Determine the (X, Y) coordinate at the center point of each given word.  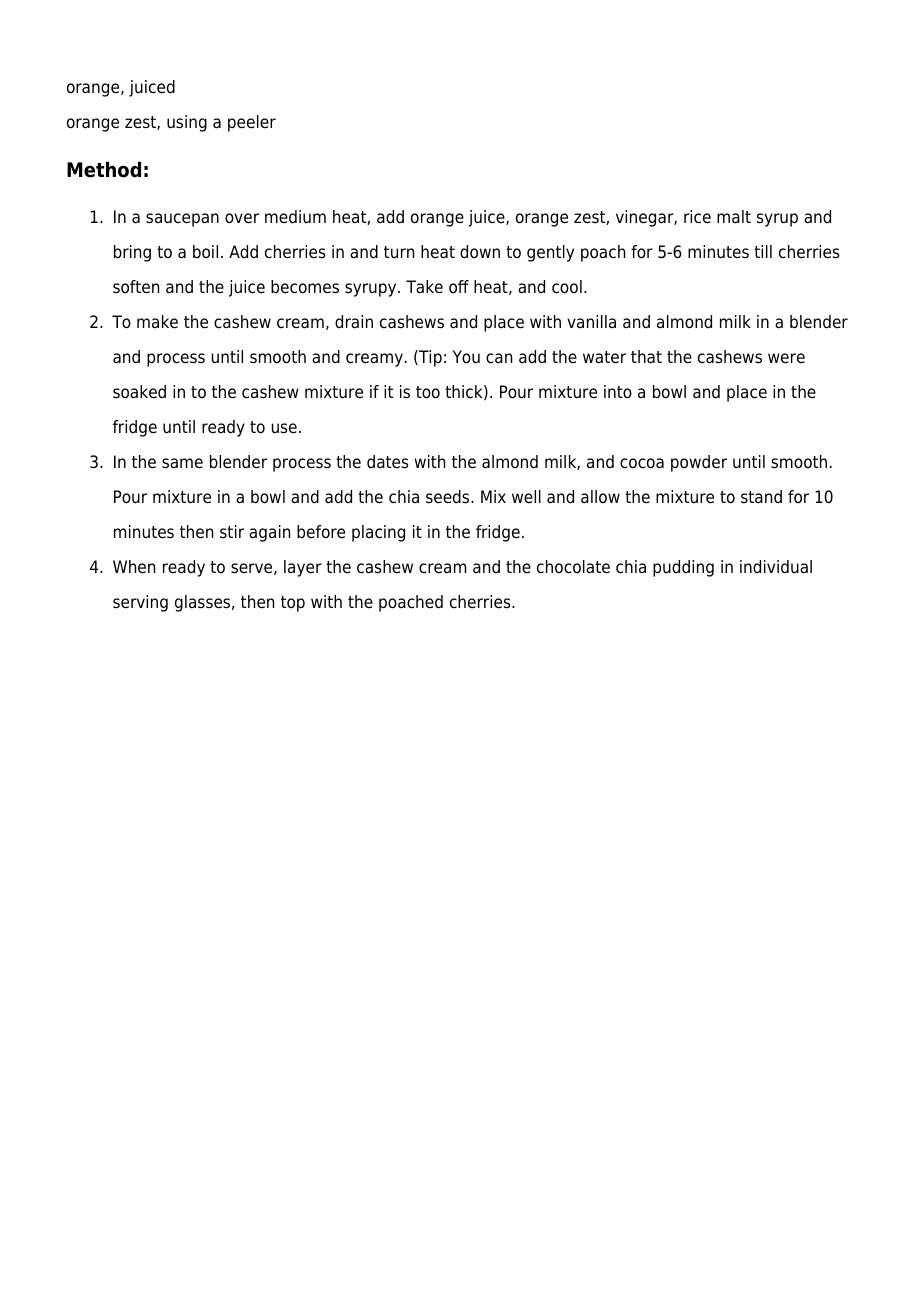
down (480, 252)
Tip (429, 358)
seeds (449, 497)
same (182, 463)
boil (205, 252)
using (187, 123)
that (646, 357)
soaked (139, 392)
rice (697, 217)
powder (699, 463)
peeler (252, 123)
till (763, 251)
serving (140, 603)
